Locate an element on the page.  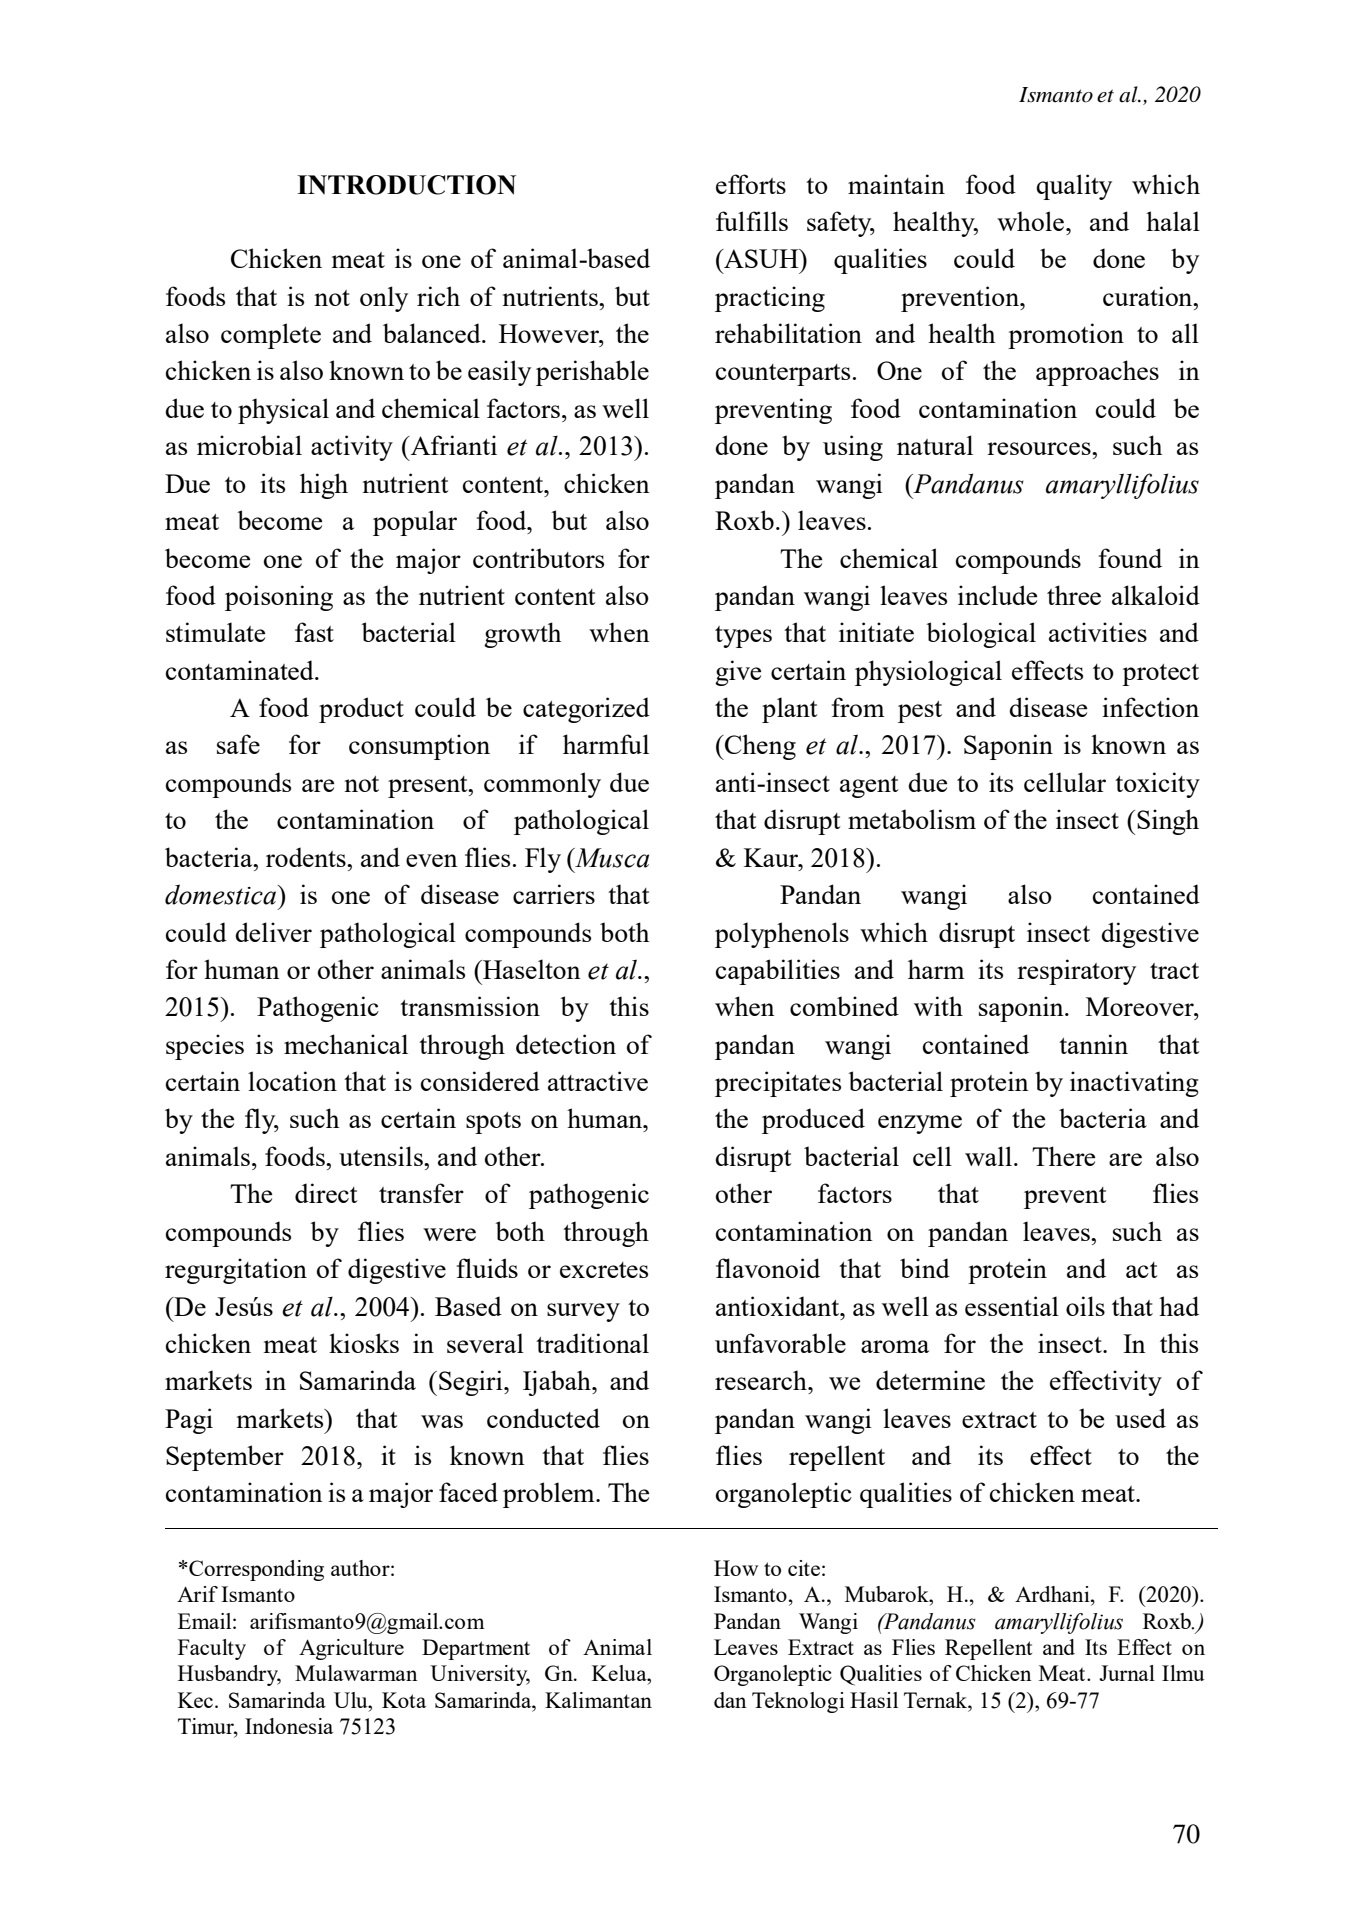
Agriculture is located at coordinates (351, 1649).
